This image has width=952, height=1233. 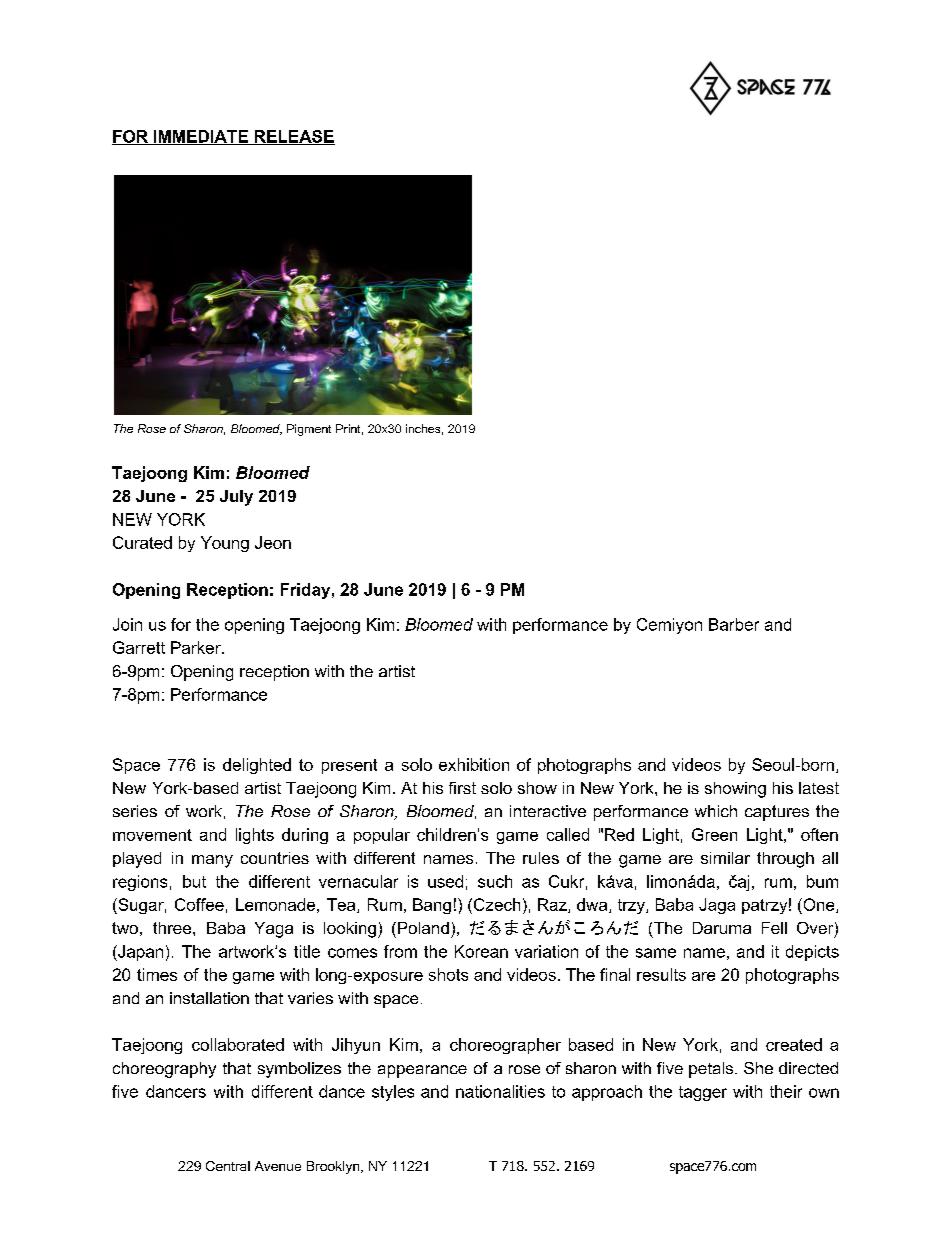 What do you see at coordinates (819, 788) in the image?
I see `latest` at bounding box center [819, 788].
